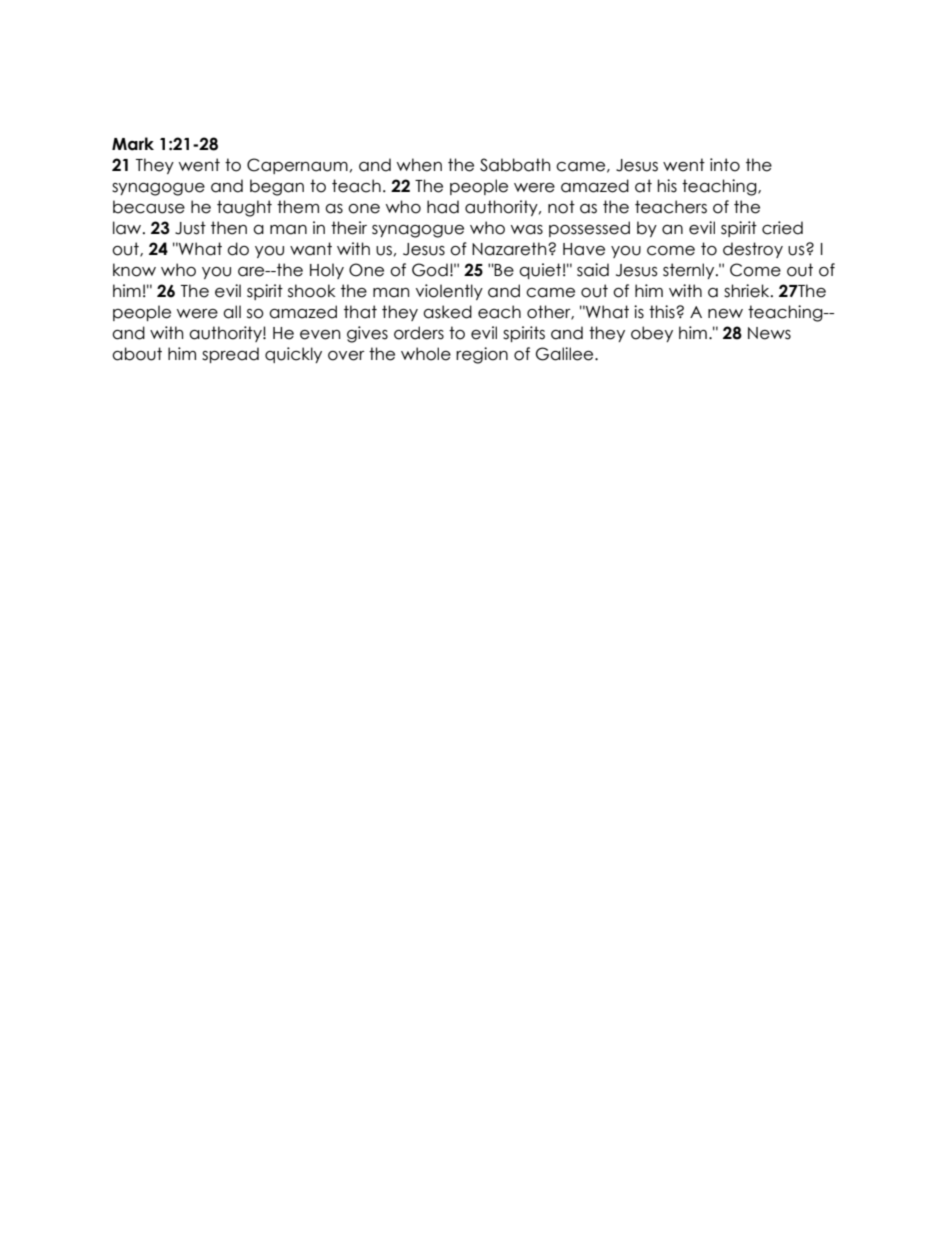  What do you see at coordinates (652, 334) in the page?
I see `obey` at bounding box center [652, 334].
